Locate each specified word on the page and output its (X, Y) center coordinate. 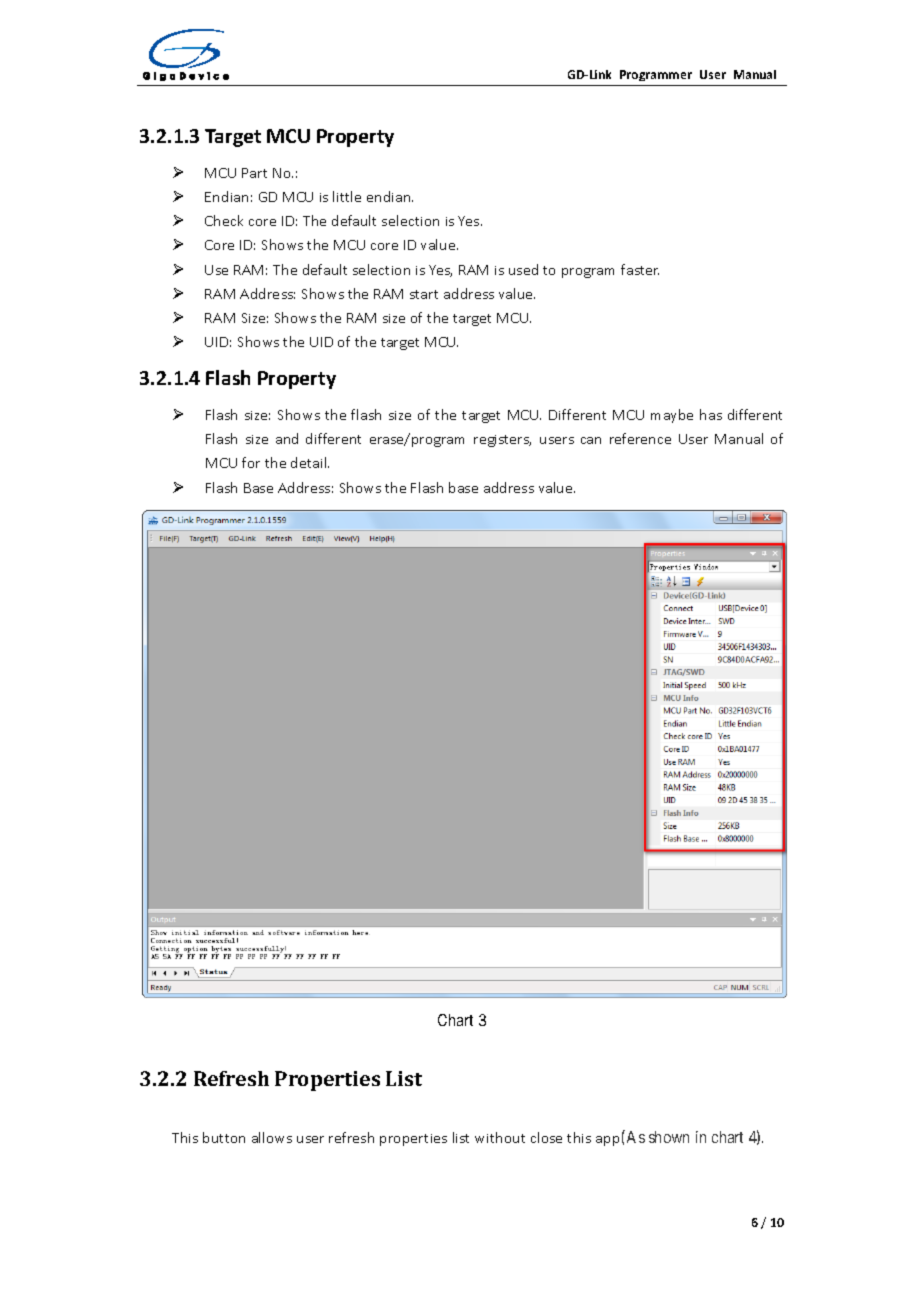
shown (669, 1137)
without (500, 1137)
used (523, 269)
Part (254, 173)
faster (640, 269)
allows (272, 1137)
